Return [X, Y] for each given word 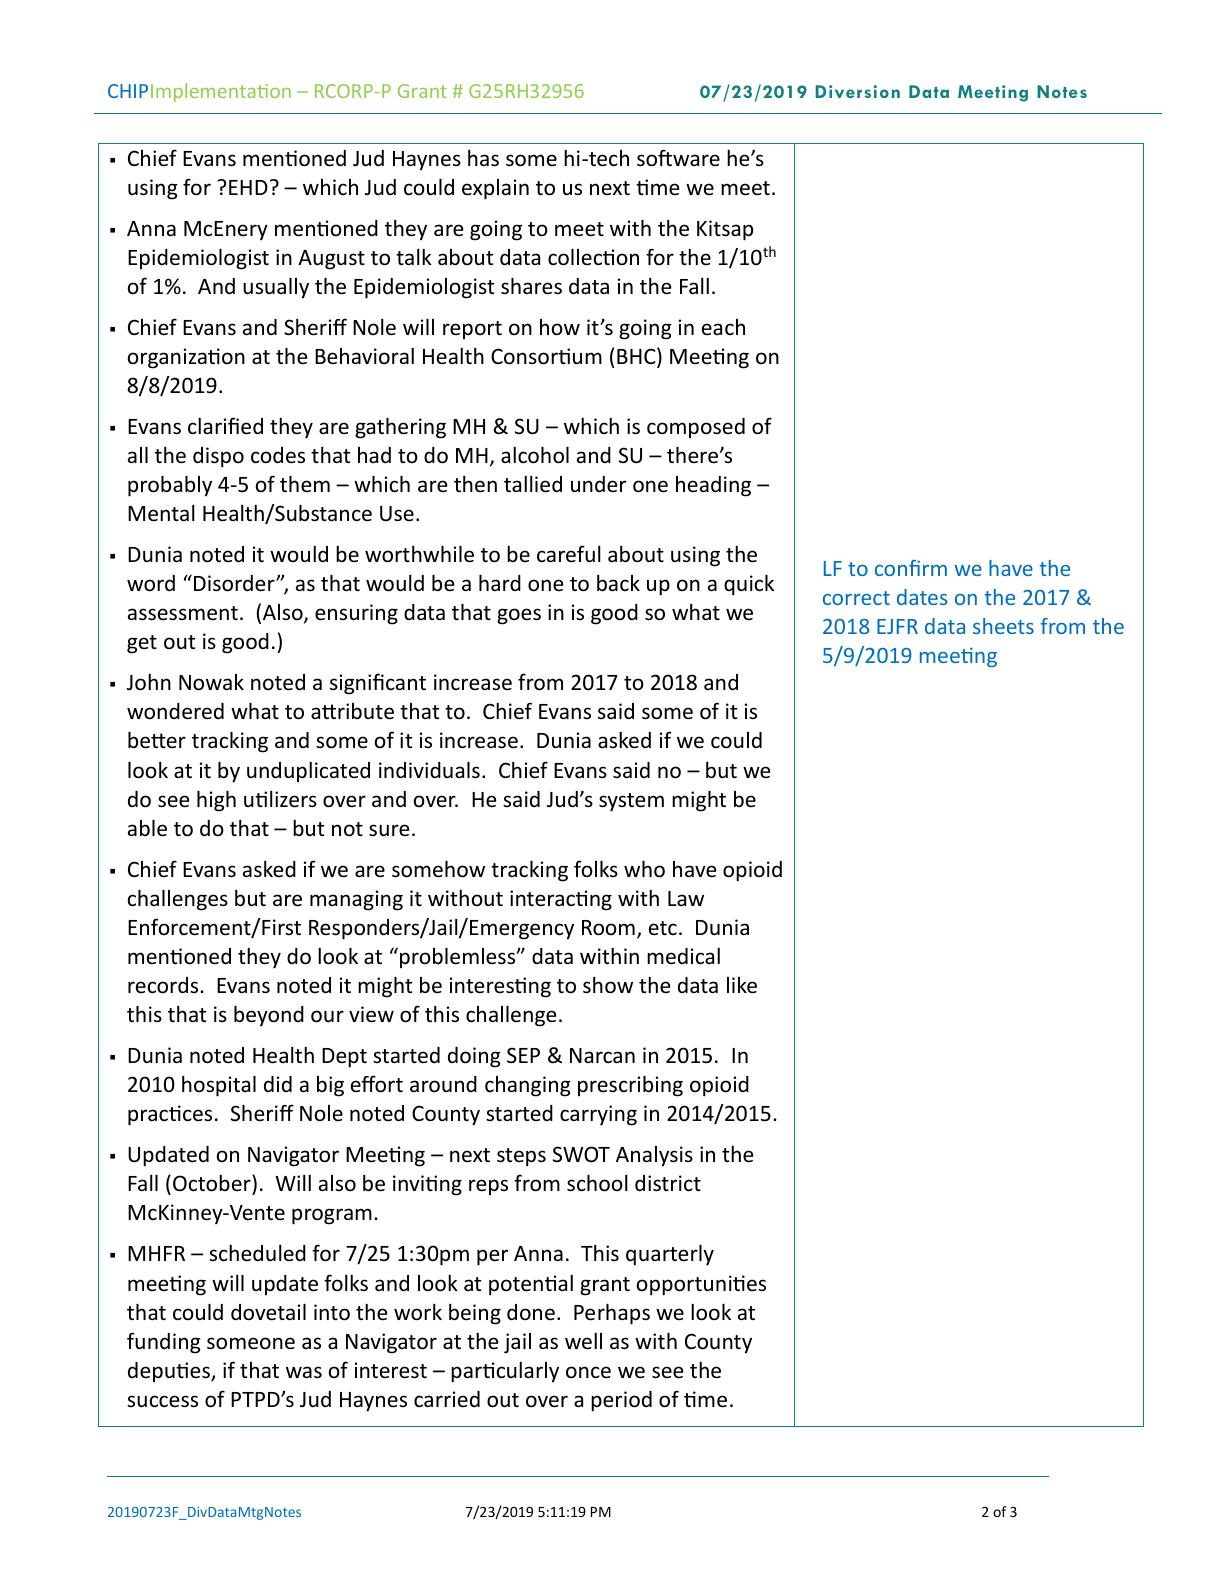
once [588, 1372]
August [331, 260]
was [304, 1372]
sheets [1003, 626]
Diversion [858, 91]
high [216, 801]
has [483, 158]
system [631, 802]
